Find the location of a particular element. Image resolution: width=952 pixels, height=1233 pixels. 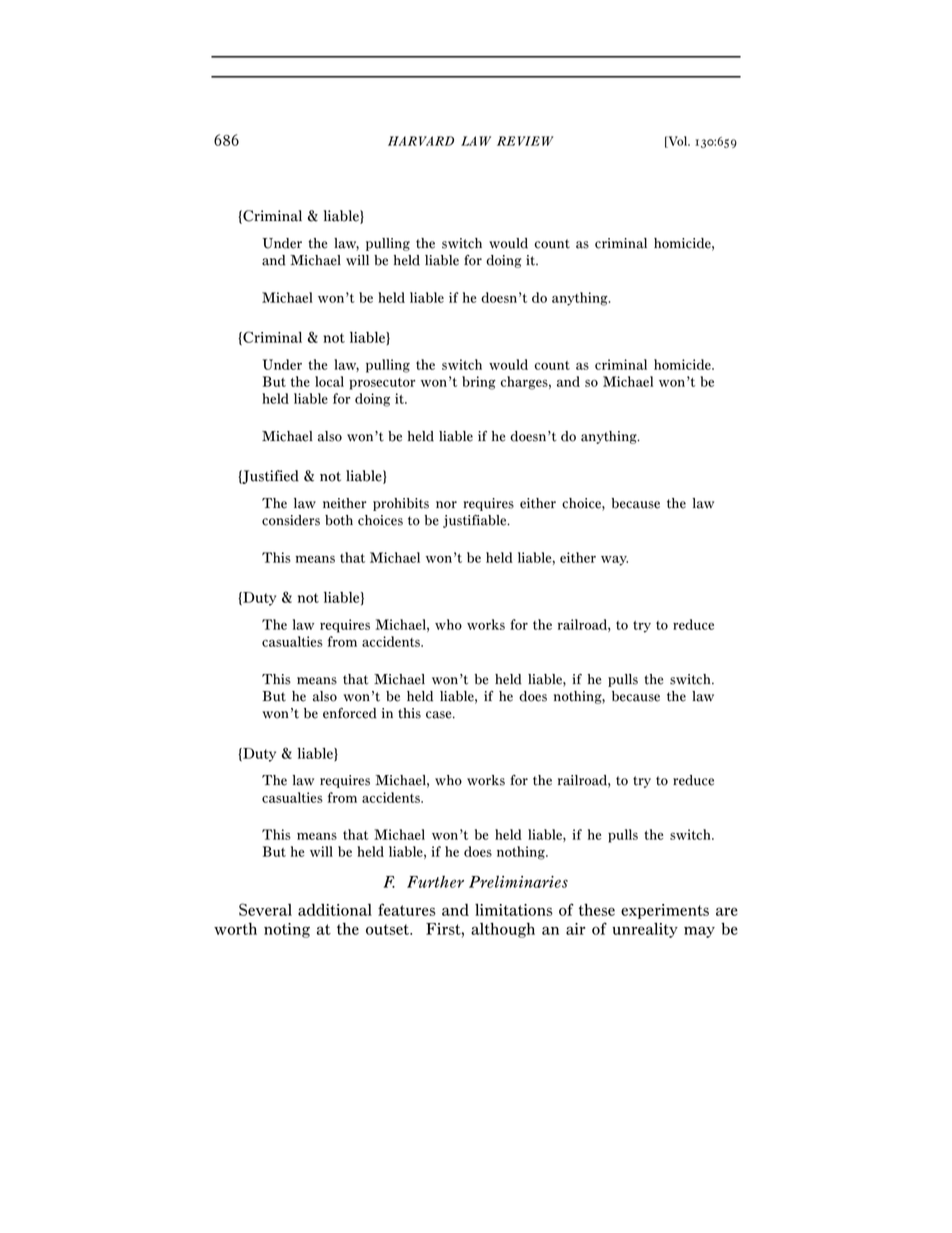

prosecutor is located at coordinates (382, 384).
